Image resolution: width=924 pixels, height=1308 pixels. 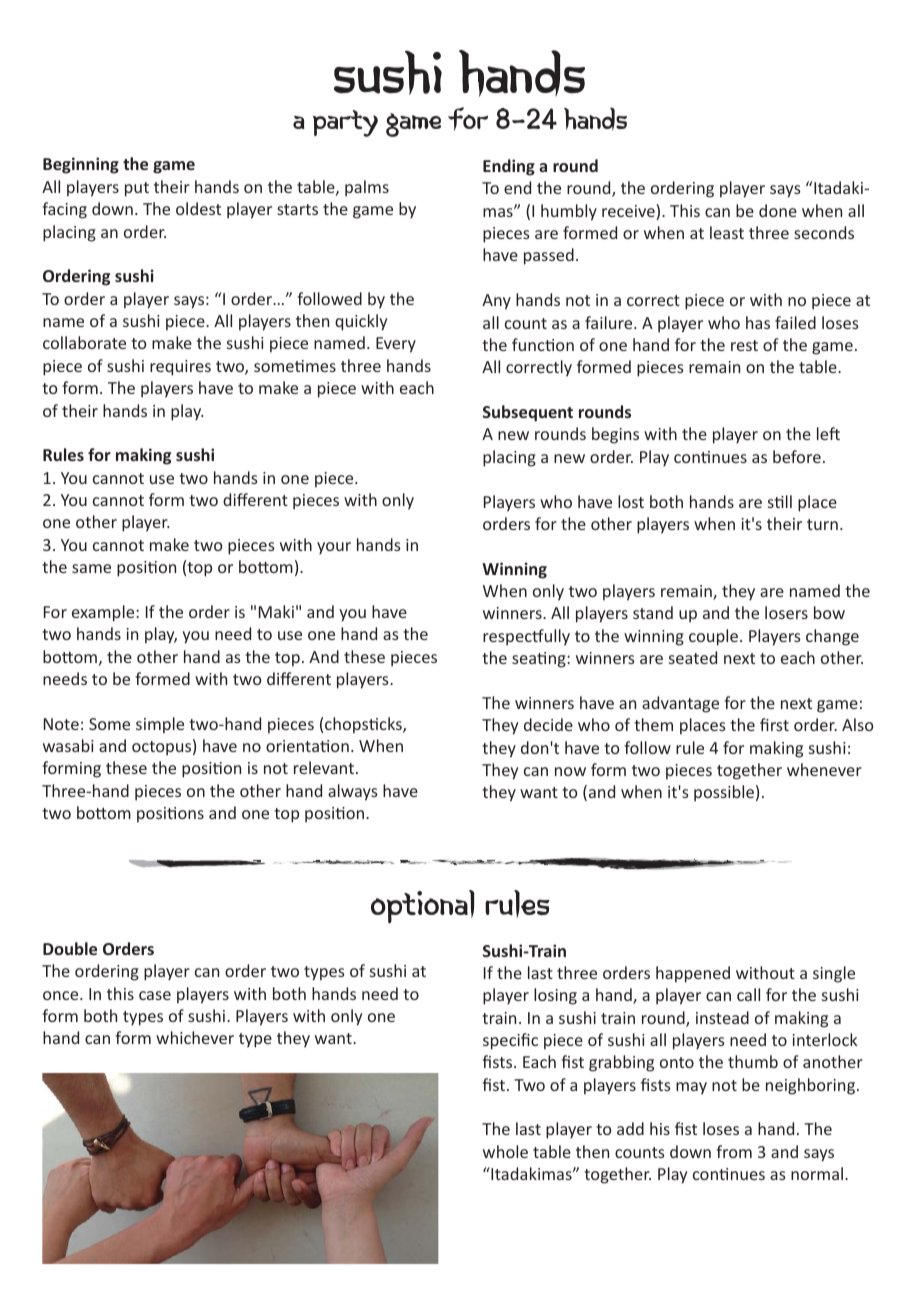 What do you see at coordinates (195, 1037) in the image?
I see `whichever` at bounding box center [195, 1037].
